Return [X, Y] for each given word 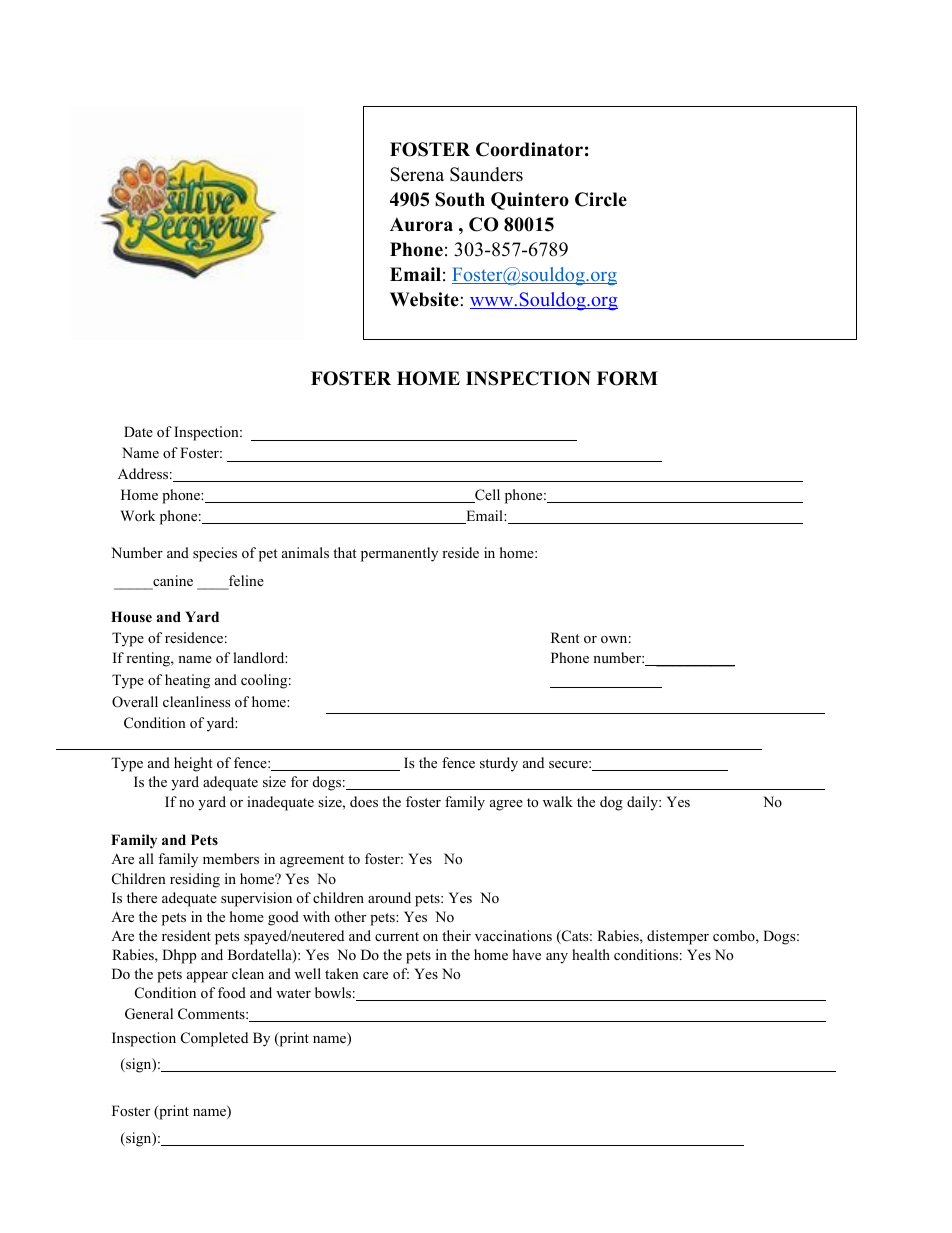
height [193, 764]
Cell [486, 496]
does [364, 801]
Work [137, 515]
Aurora [421, 224]
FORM [627, 378]
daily [643, 803]
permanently [399, 554]
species [215, 554]
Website [424, 299]
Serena [417, 174]
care [375, 975]
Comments [212, 1014]
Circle [601, 199]
